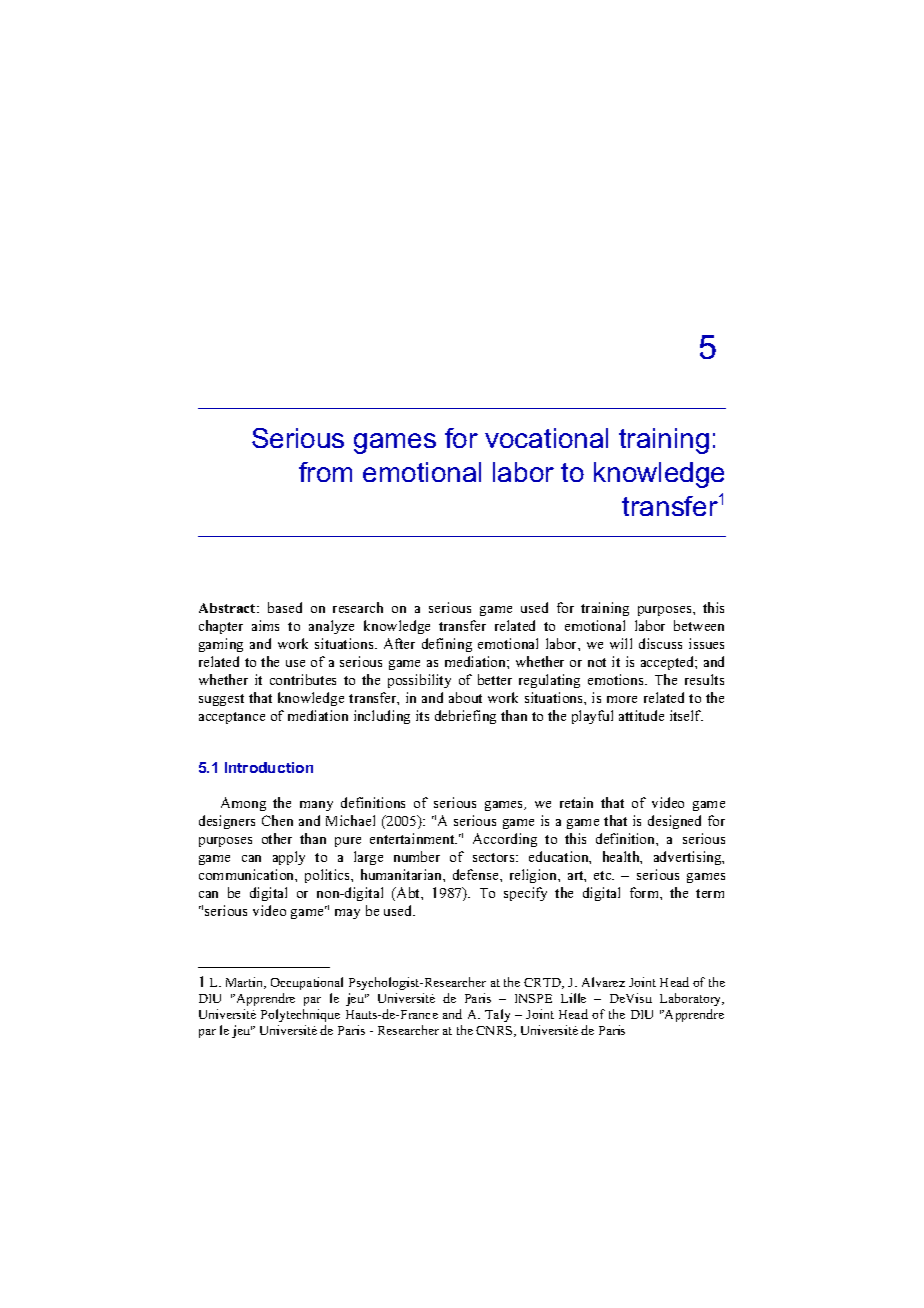 The height and width of the screenshot is (1308, 924). Describe the element at coordinates (699, 625) in the screenshot. I see `between` at that location.
